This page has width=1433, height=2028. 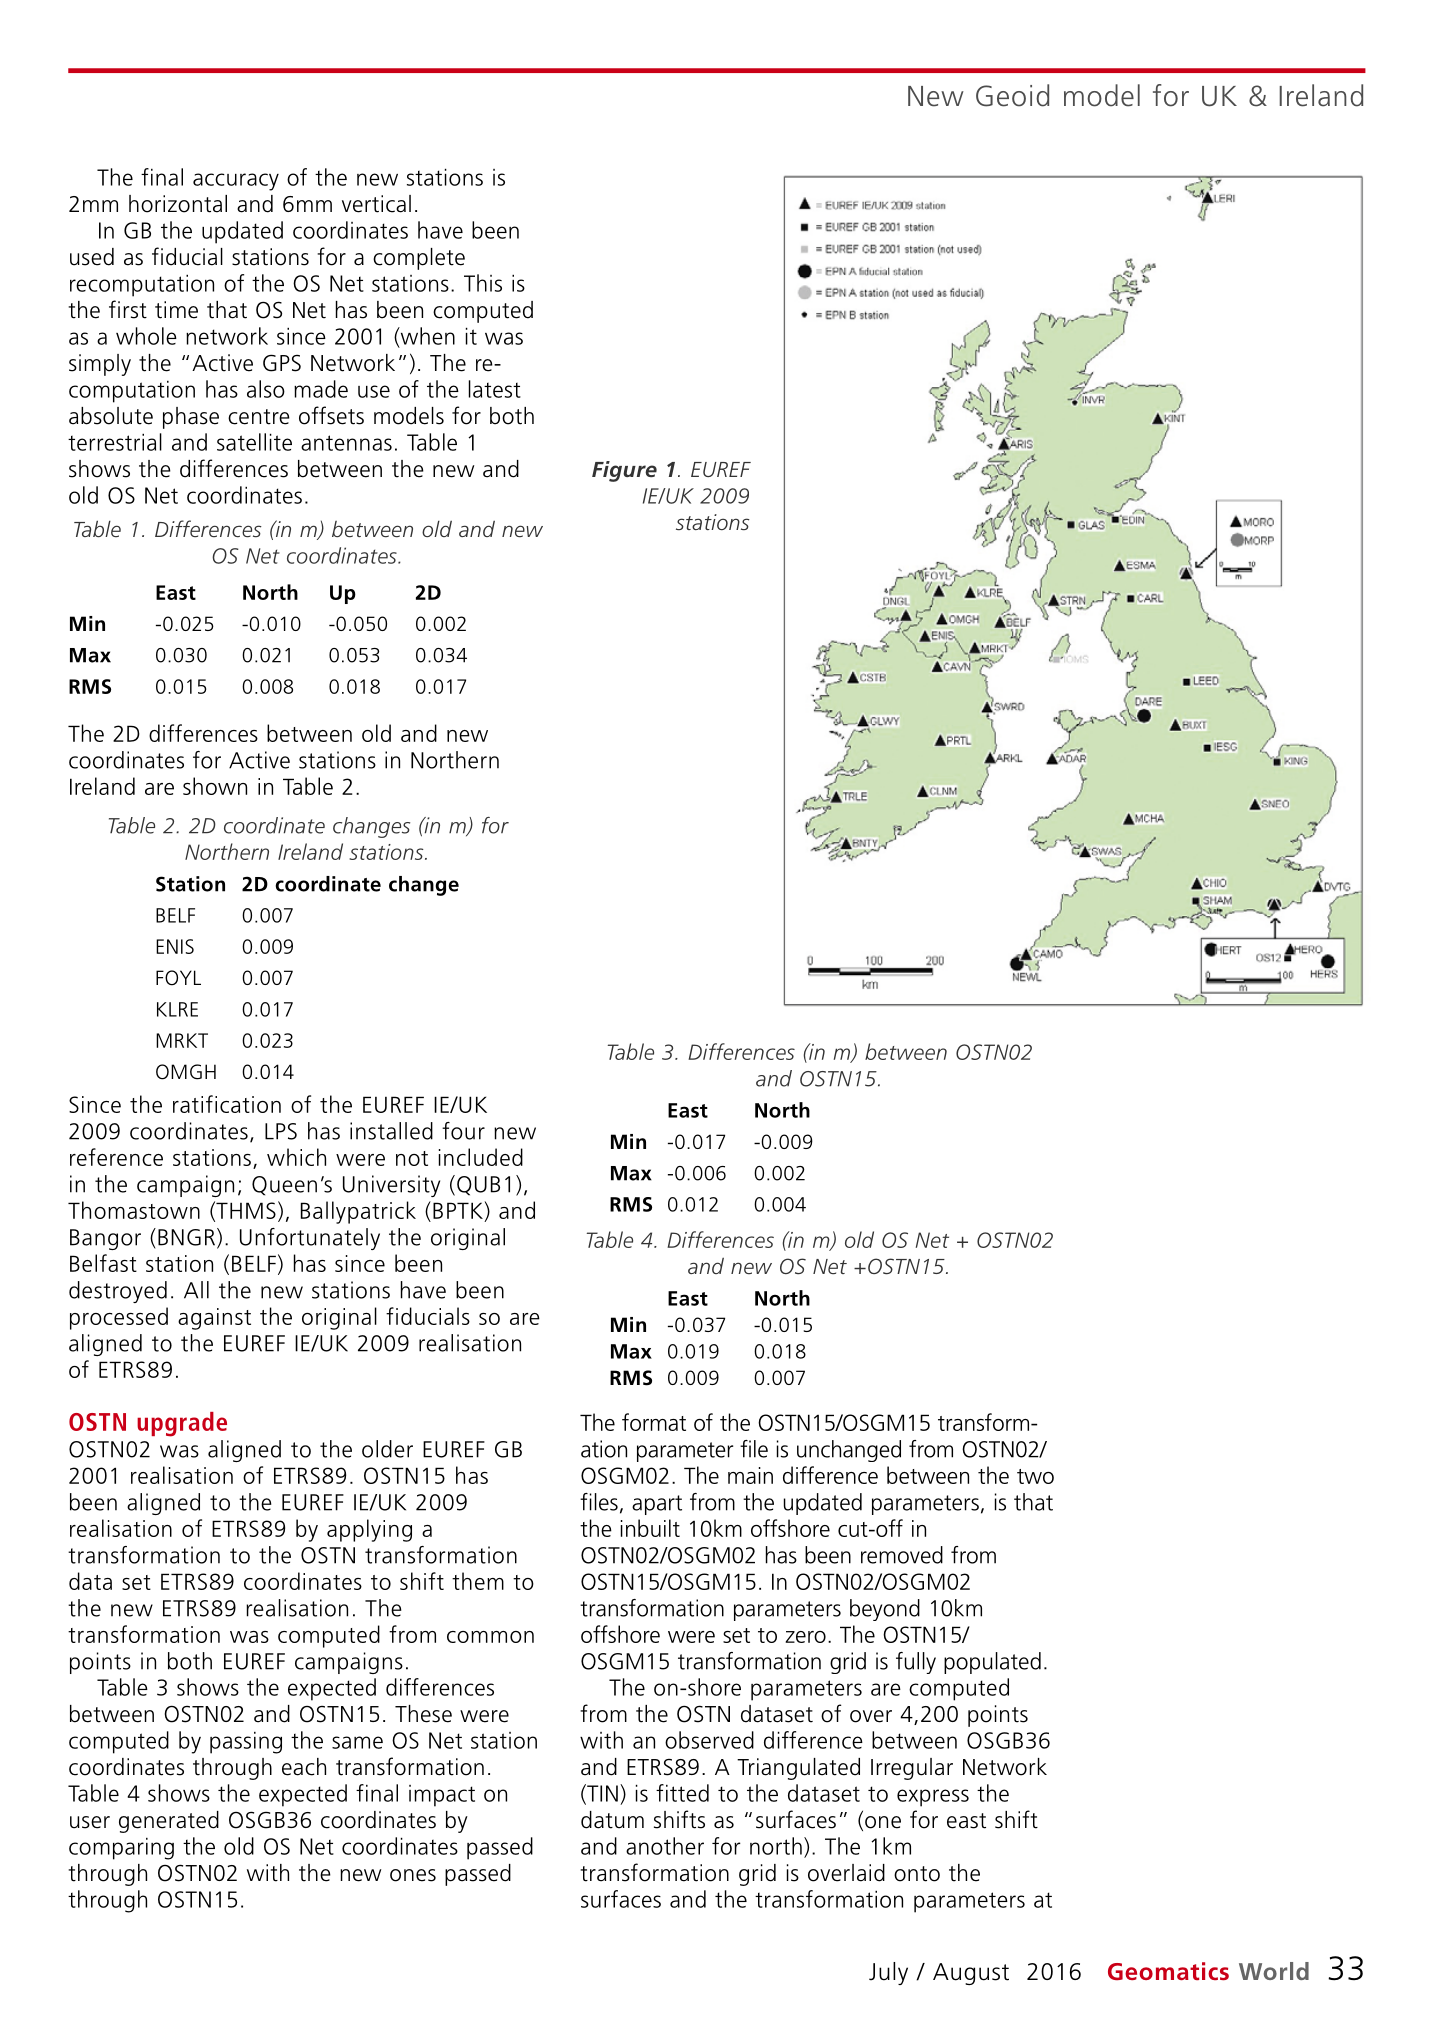 What do you see at coordinates (182, 1424) in the page?
I see `upgrade` at bounding box center [182, 1424].
